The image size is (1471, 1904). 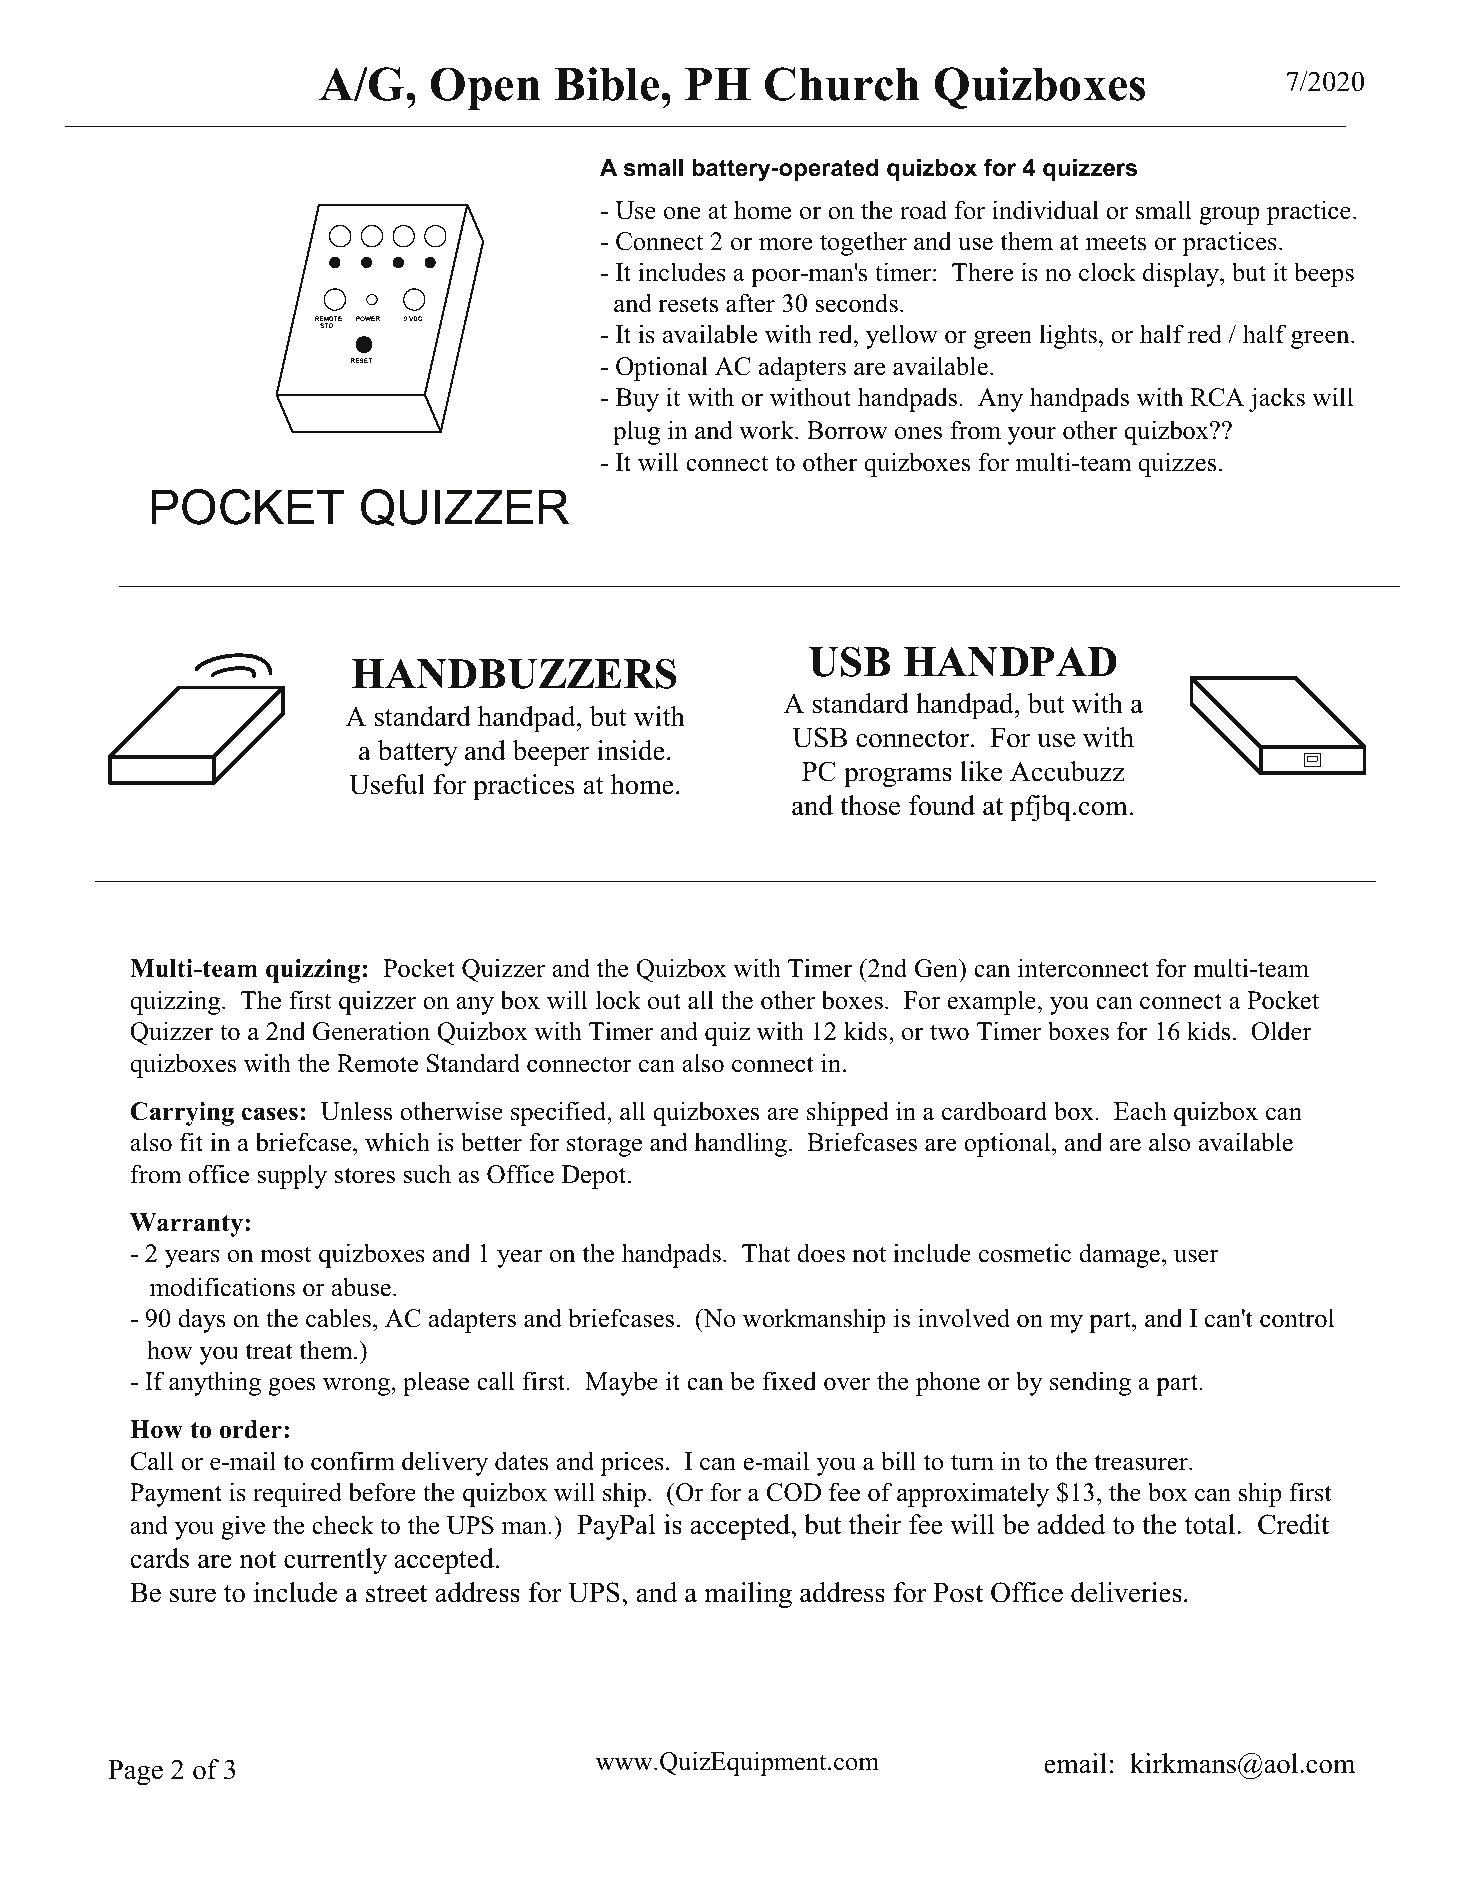 What do you see at coordinates (870, 805) in the image?
I see `those` at bounding box center [870, 805].
